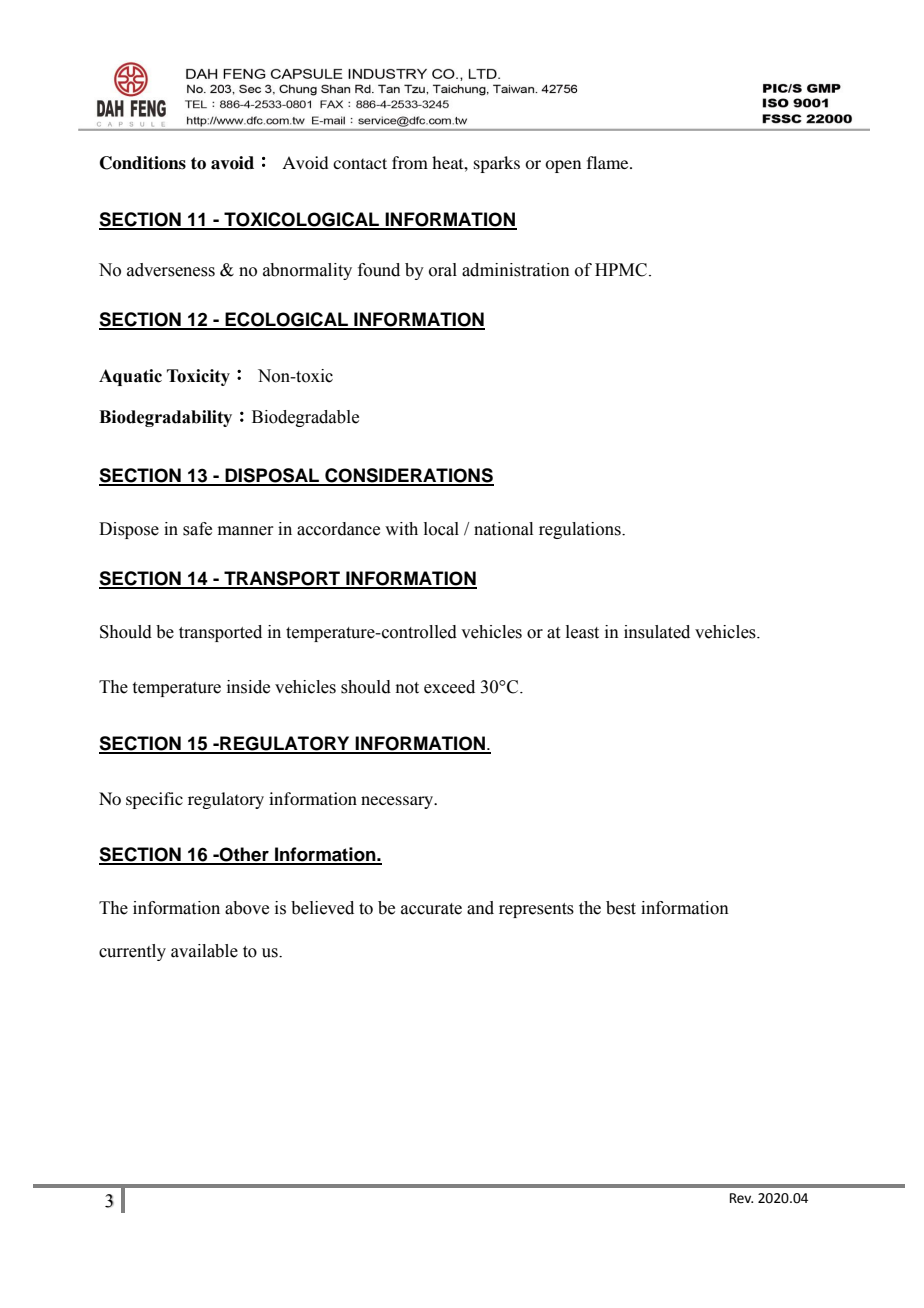 The width and height of the page is (924, 1308). What do you see at coordinates (609, 162) in the page?
I see `flame` at bounding box center [609, 162].
